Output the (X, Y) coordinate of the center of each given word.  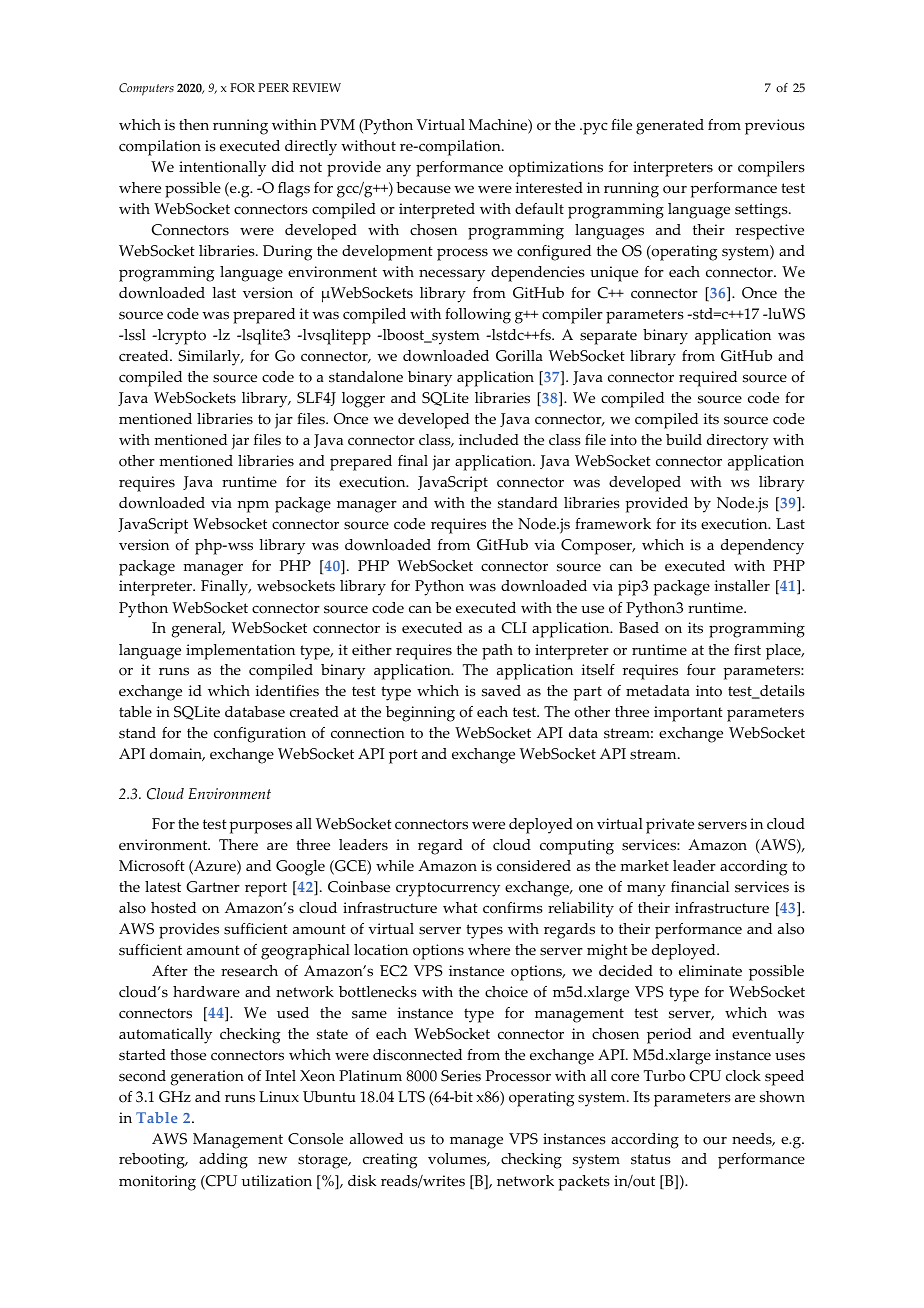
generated (670, 127)
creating (390, 1161)
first (747, 650)
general (198, 630)
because (423, 188)
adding (223, 1161)
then (194, 125)
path (497, 652)
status (651, 1159)
